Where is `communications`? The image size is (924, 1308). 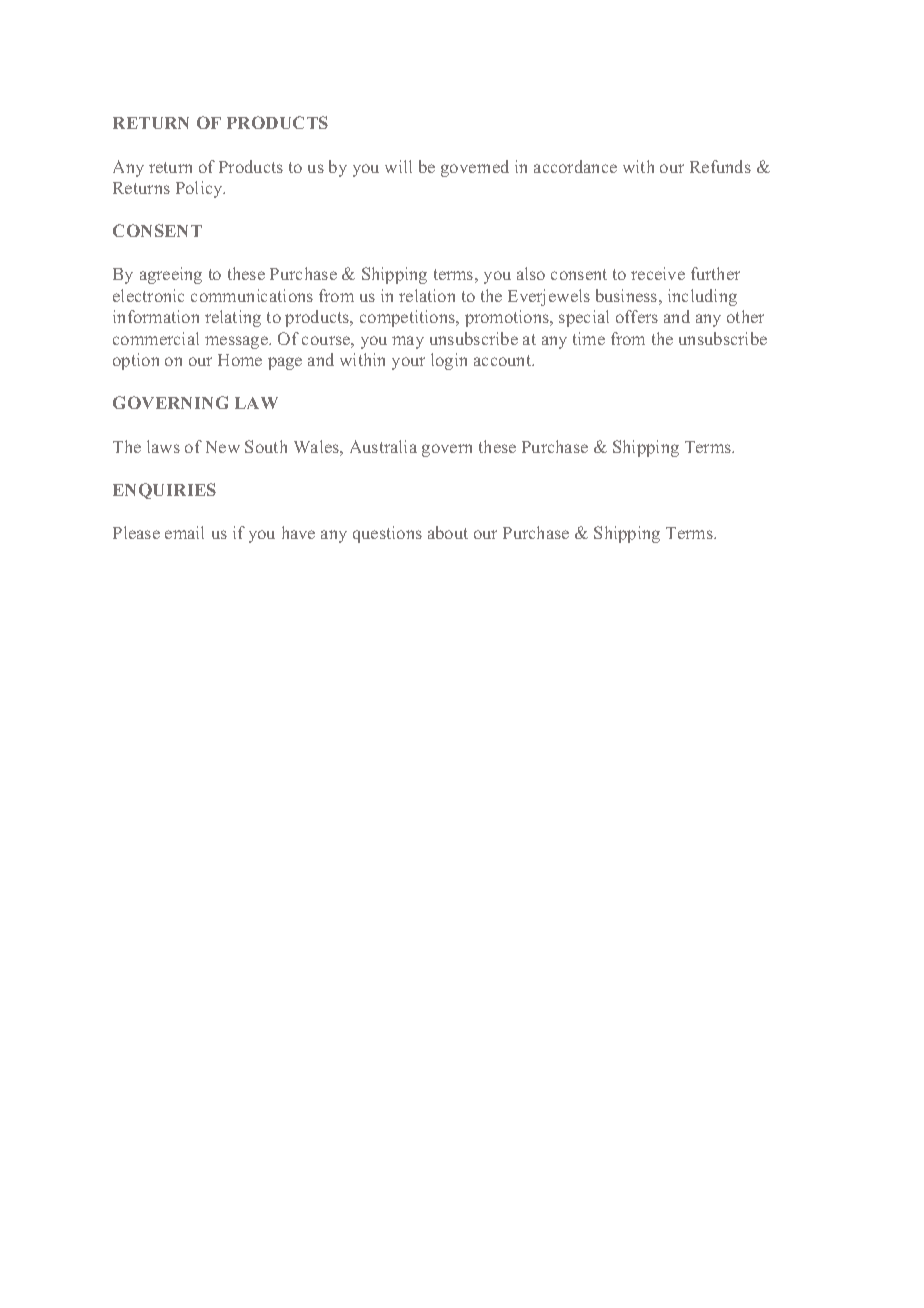
communications is located at coordinates (252, 295).
